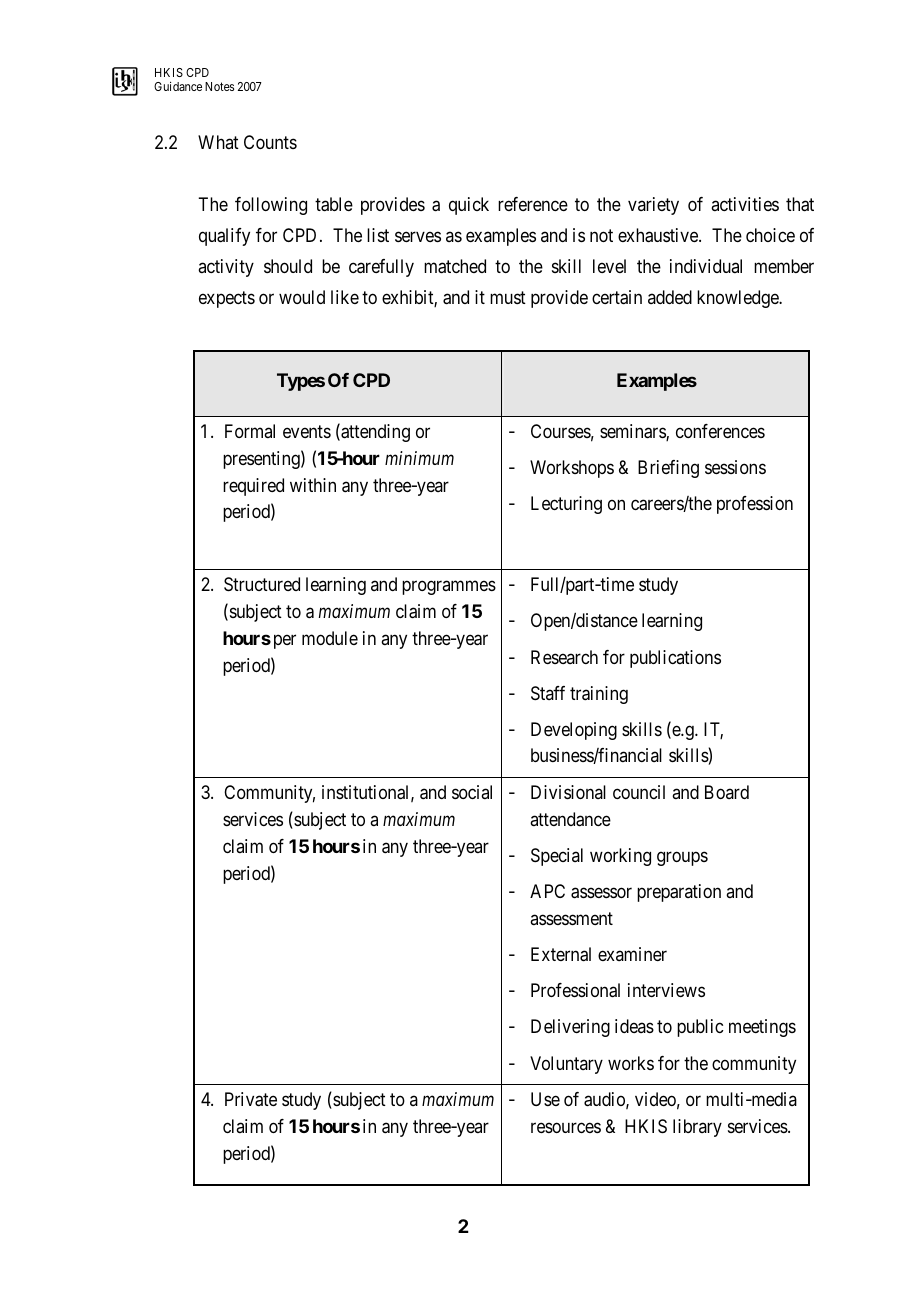 This screenshot has height=1308, width=924. Describe the element at coordinates (419, 458) in the screenshot. I see `minimum` at that location.
